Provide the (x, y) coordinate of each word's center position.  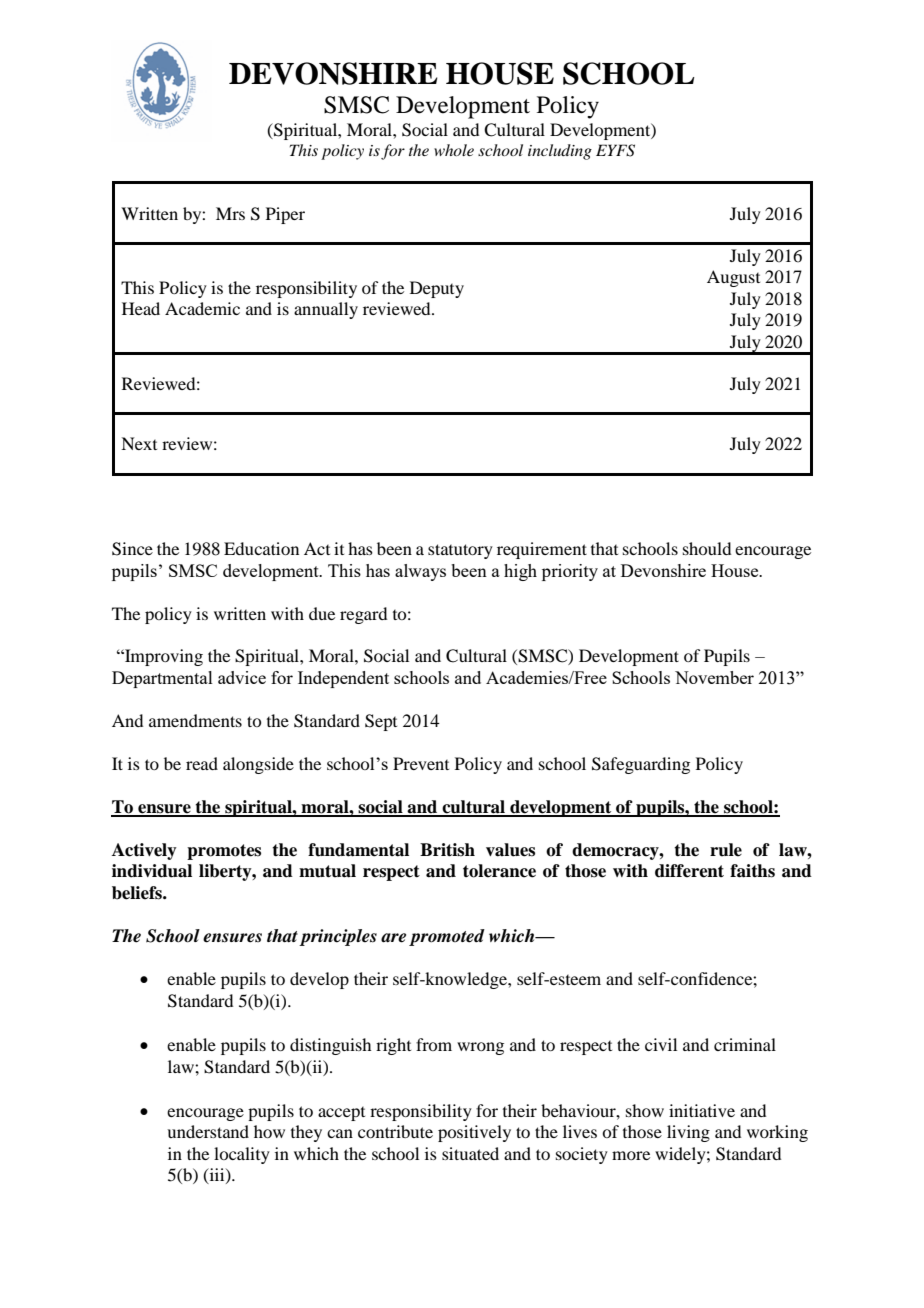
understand (208, 1131)
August (733, 278)
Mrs (230, 213)
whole (454, 150)
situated (470, 1153)
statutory (460, 551)
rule (726, 850)
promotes (224, 852)
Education (261, 548)
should (707, 548)
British (447, 850)
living (688, 1133)
